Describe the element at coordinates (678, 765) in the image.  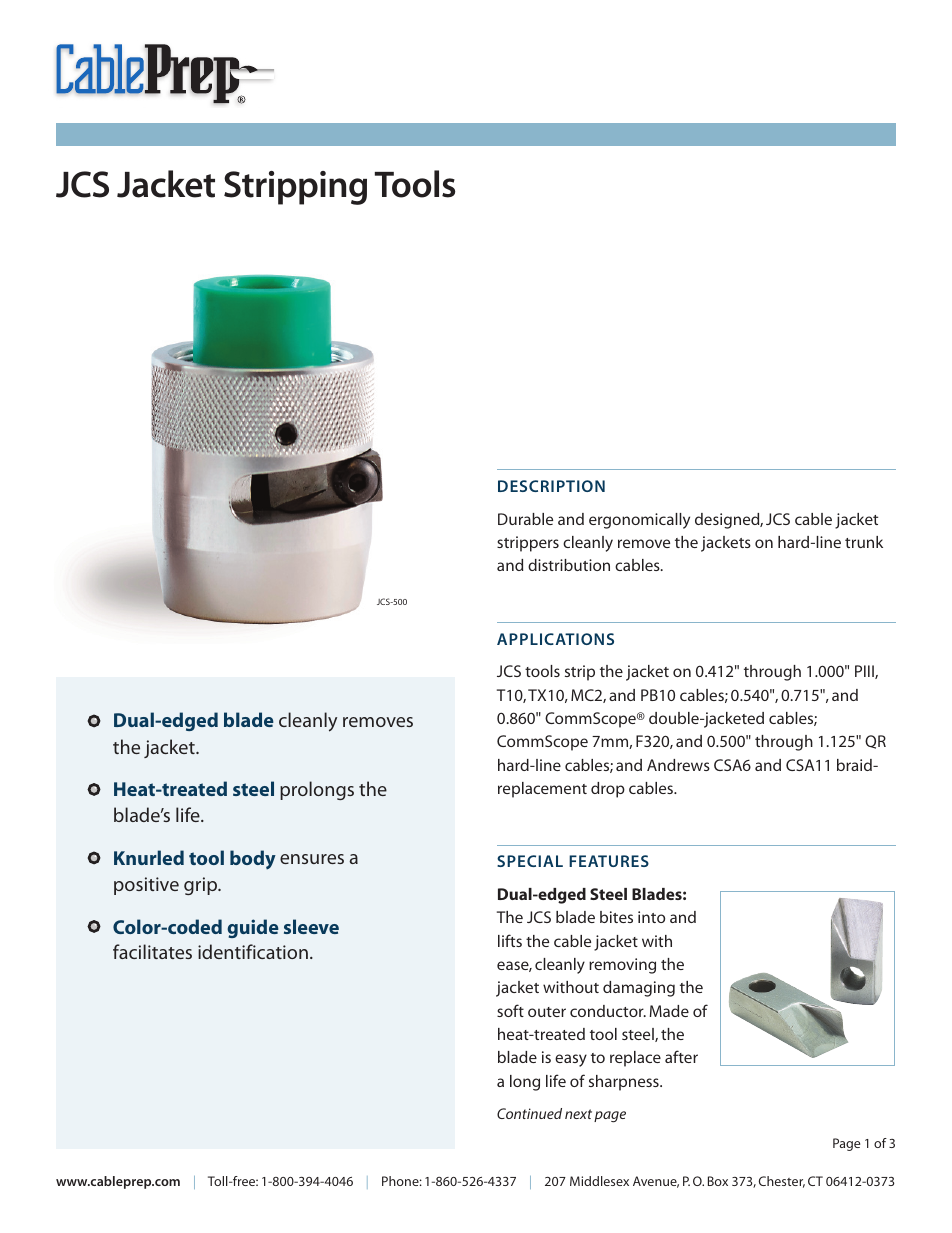
I see `Andrews` at that location.
